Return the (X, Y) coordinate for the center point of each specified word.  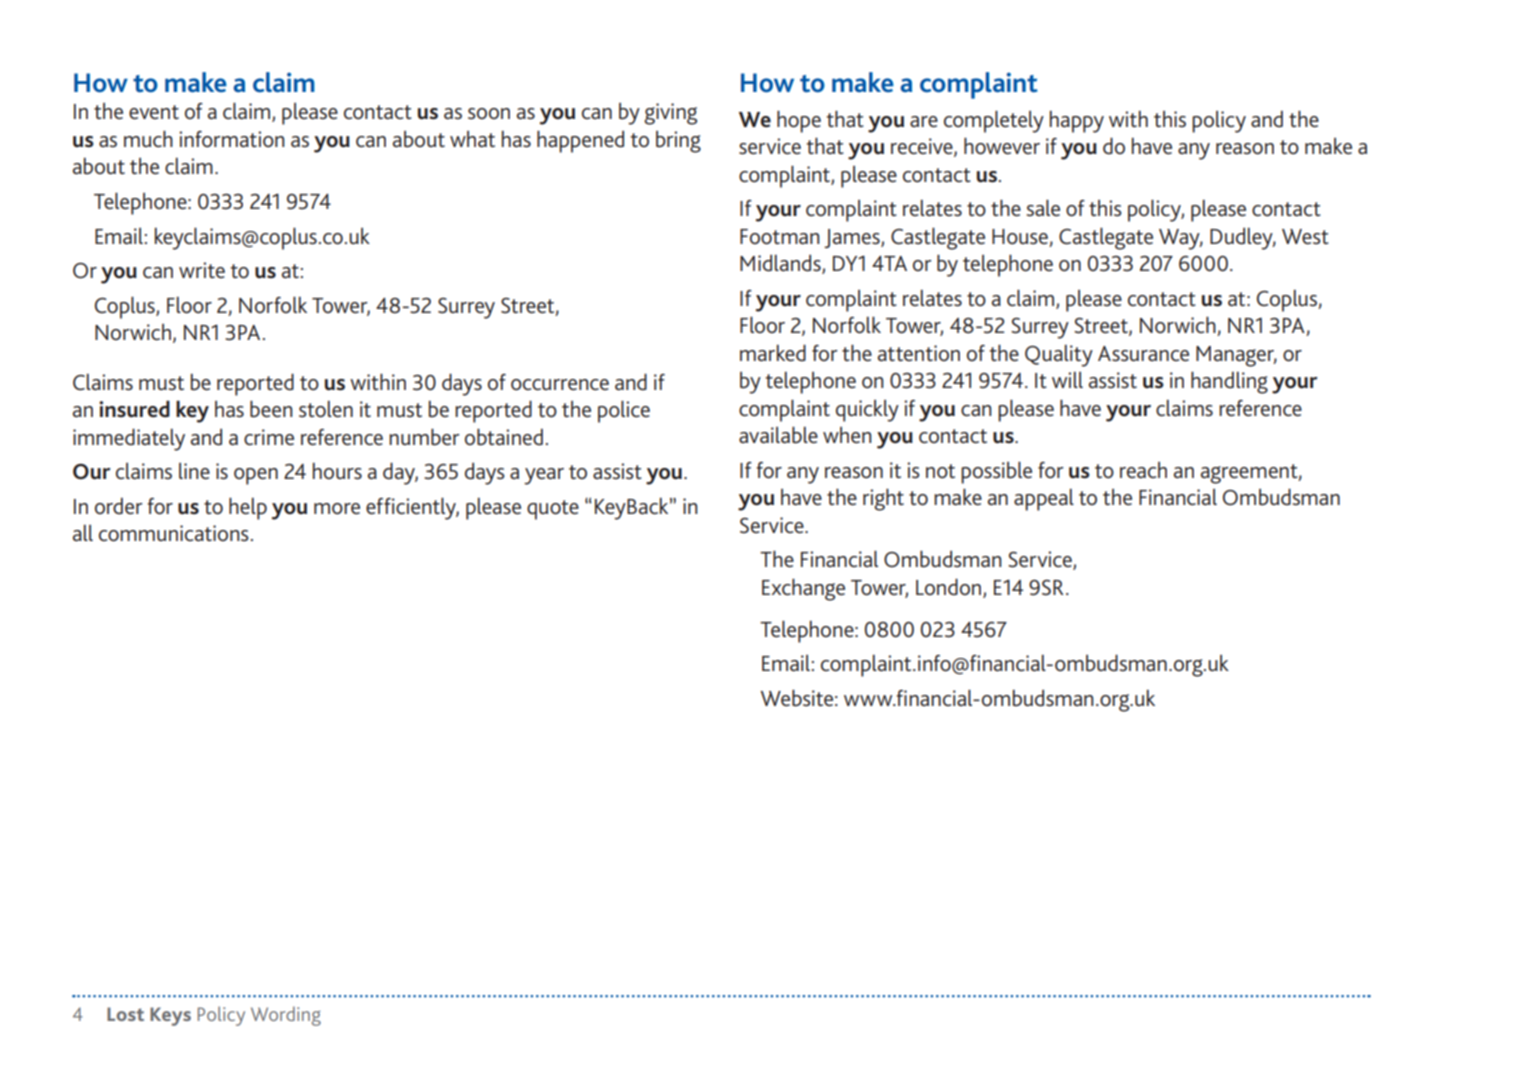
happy (1077, 122)
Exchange (803, 589)
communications (174, 533)
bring (678, 142)
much (148, 138)
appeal (1044, 500)
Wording (286, 1016)
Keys (170, 1016)
